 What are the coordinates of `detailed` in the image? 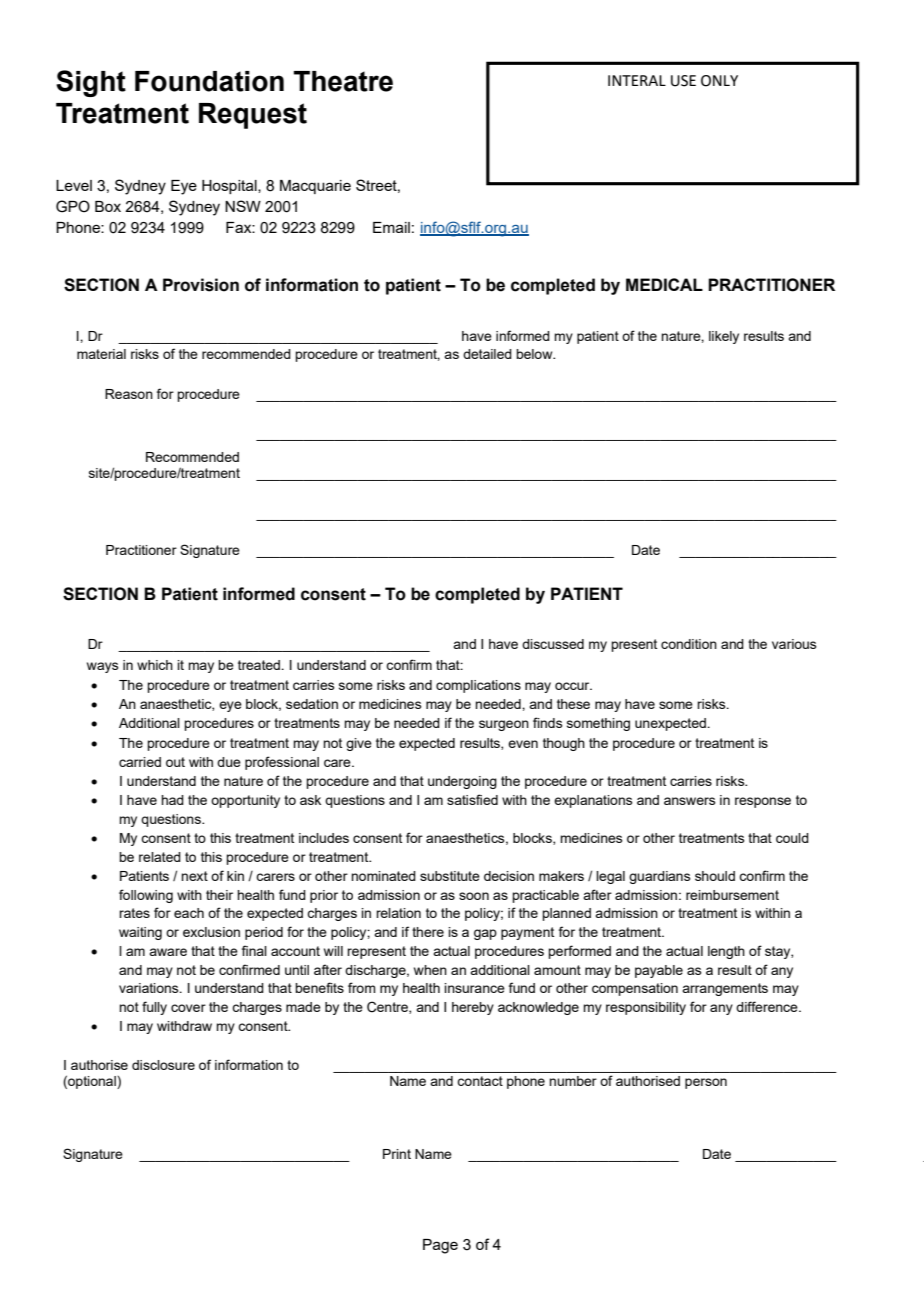 It's located at (487, 354).
